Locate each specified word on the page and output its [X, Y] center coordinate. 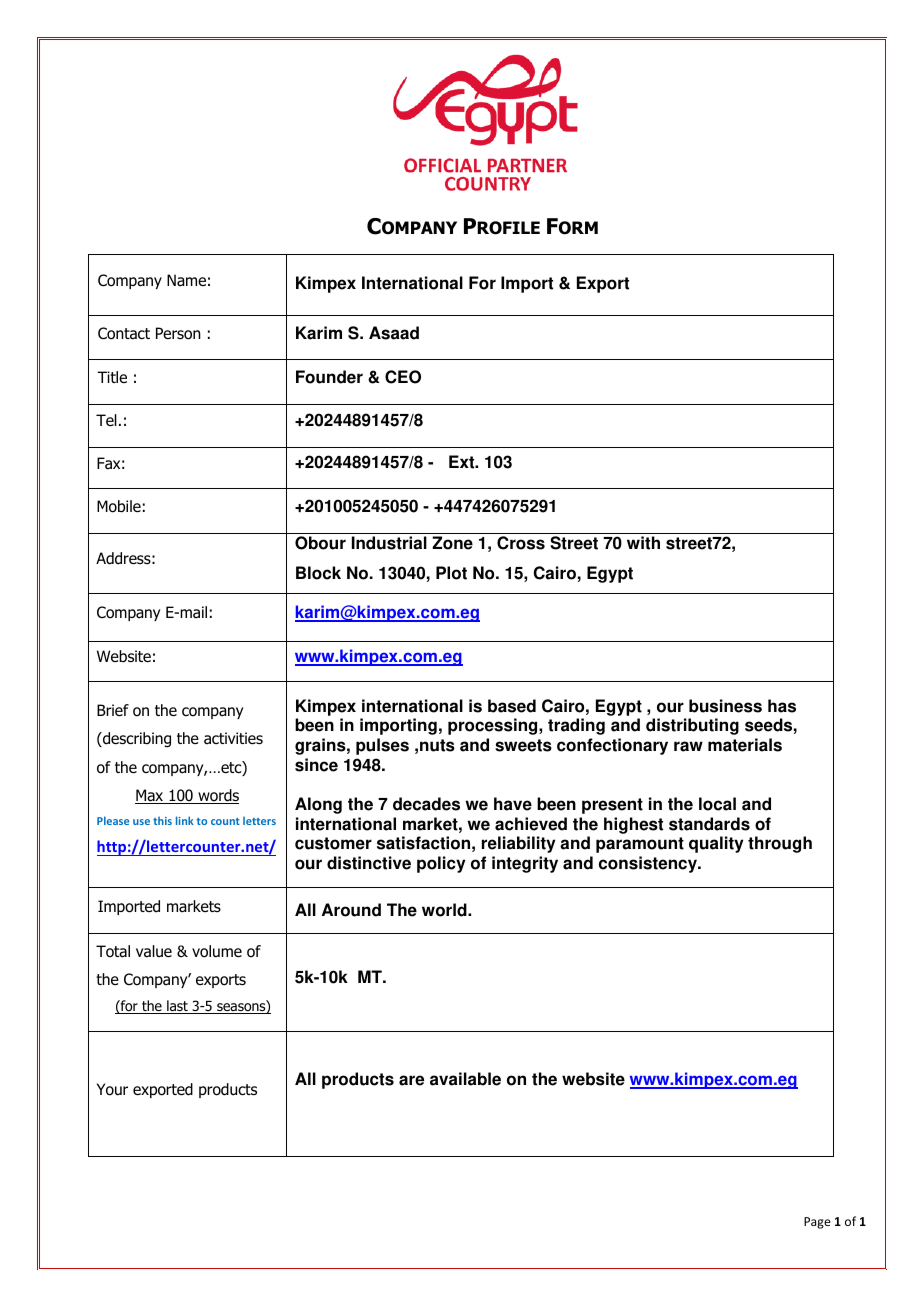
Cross [521, 543]
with [643, 543]
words [217, 796]
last [177, 1007]
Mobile [119, 506]
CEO [403, 377]
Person [178, 333]
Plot [451, 573]
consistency [649, 864]
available [465, 1079]
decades [426, 804]
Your [112, 1089]
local [717, 804]
